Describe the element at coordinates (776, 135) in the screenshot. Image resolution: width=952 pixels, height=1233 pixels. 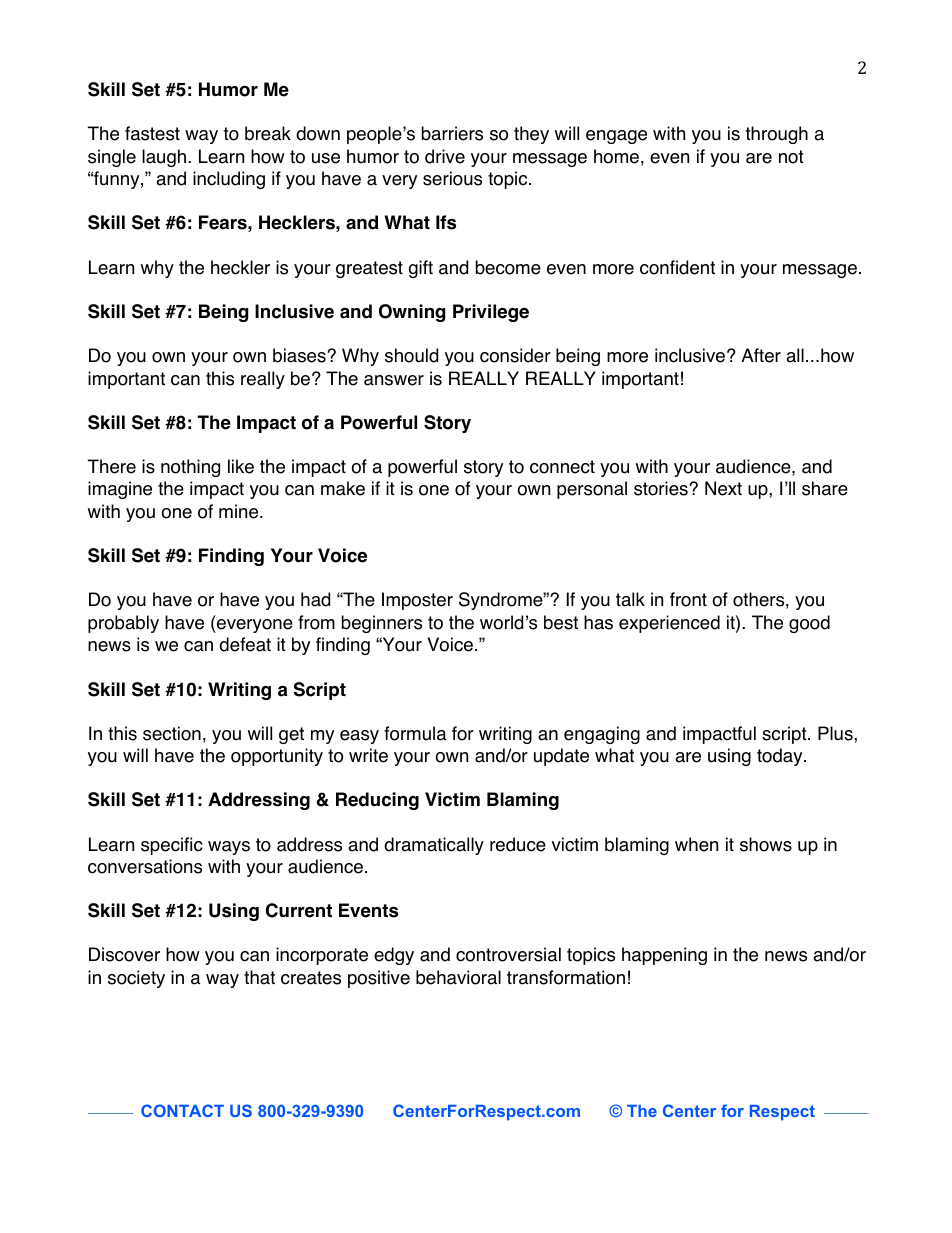
I see `through` at that location.
